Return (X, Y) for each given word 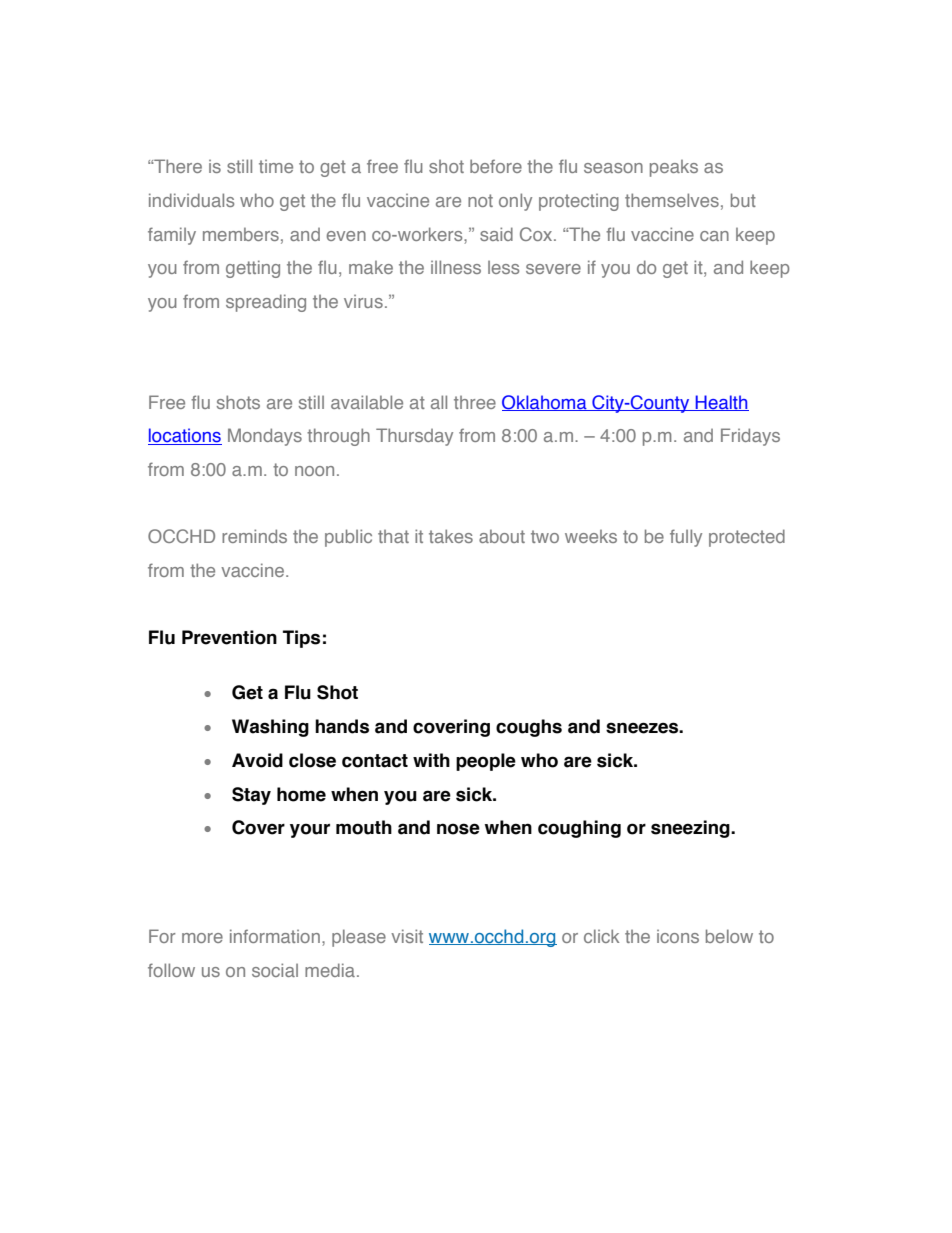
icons (678, 936)
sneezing (691, 829)
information (275, 936)
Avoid (257, 760)
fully (686, 538)
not (480, 200)
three (475, 402)
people (486, 762)
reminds (254, 536)
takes (451, 536)
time (276, 166)
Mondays (265, 437)
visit (407, 936)
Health (721, 403)
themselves (672, 200)
